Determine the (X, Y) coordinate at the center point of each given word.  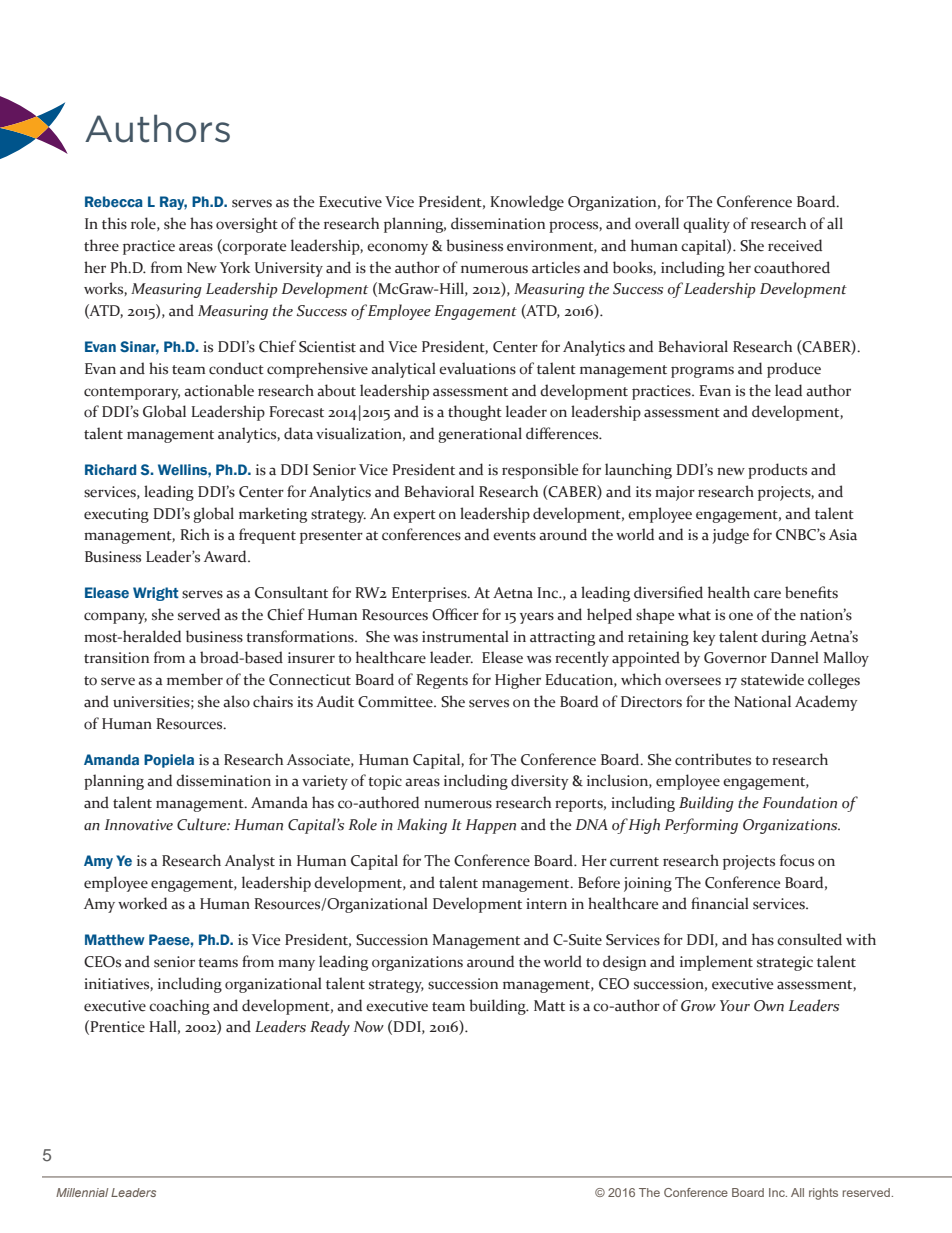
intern (546, 904)
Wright (156, 594)
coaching (179, 1007)
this (114, 223)
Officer (455, 614)
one (741, 616)
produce (794, 370)
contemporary (132, 393)
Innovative (138, 825)
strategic (785, 963)
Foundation (799, 802)
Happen (490, 826)
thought (475, 413)
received (795, 245)
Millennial (82, 1192)
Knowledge (527, 203)
